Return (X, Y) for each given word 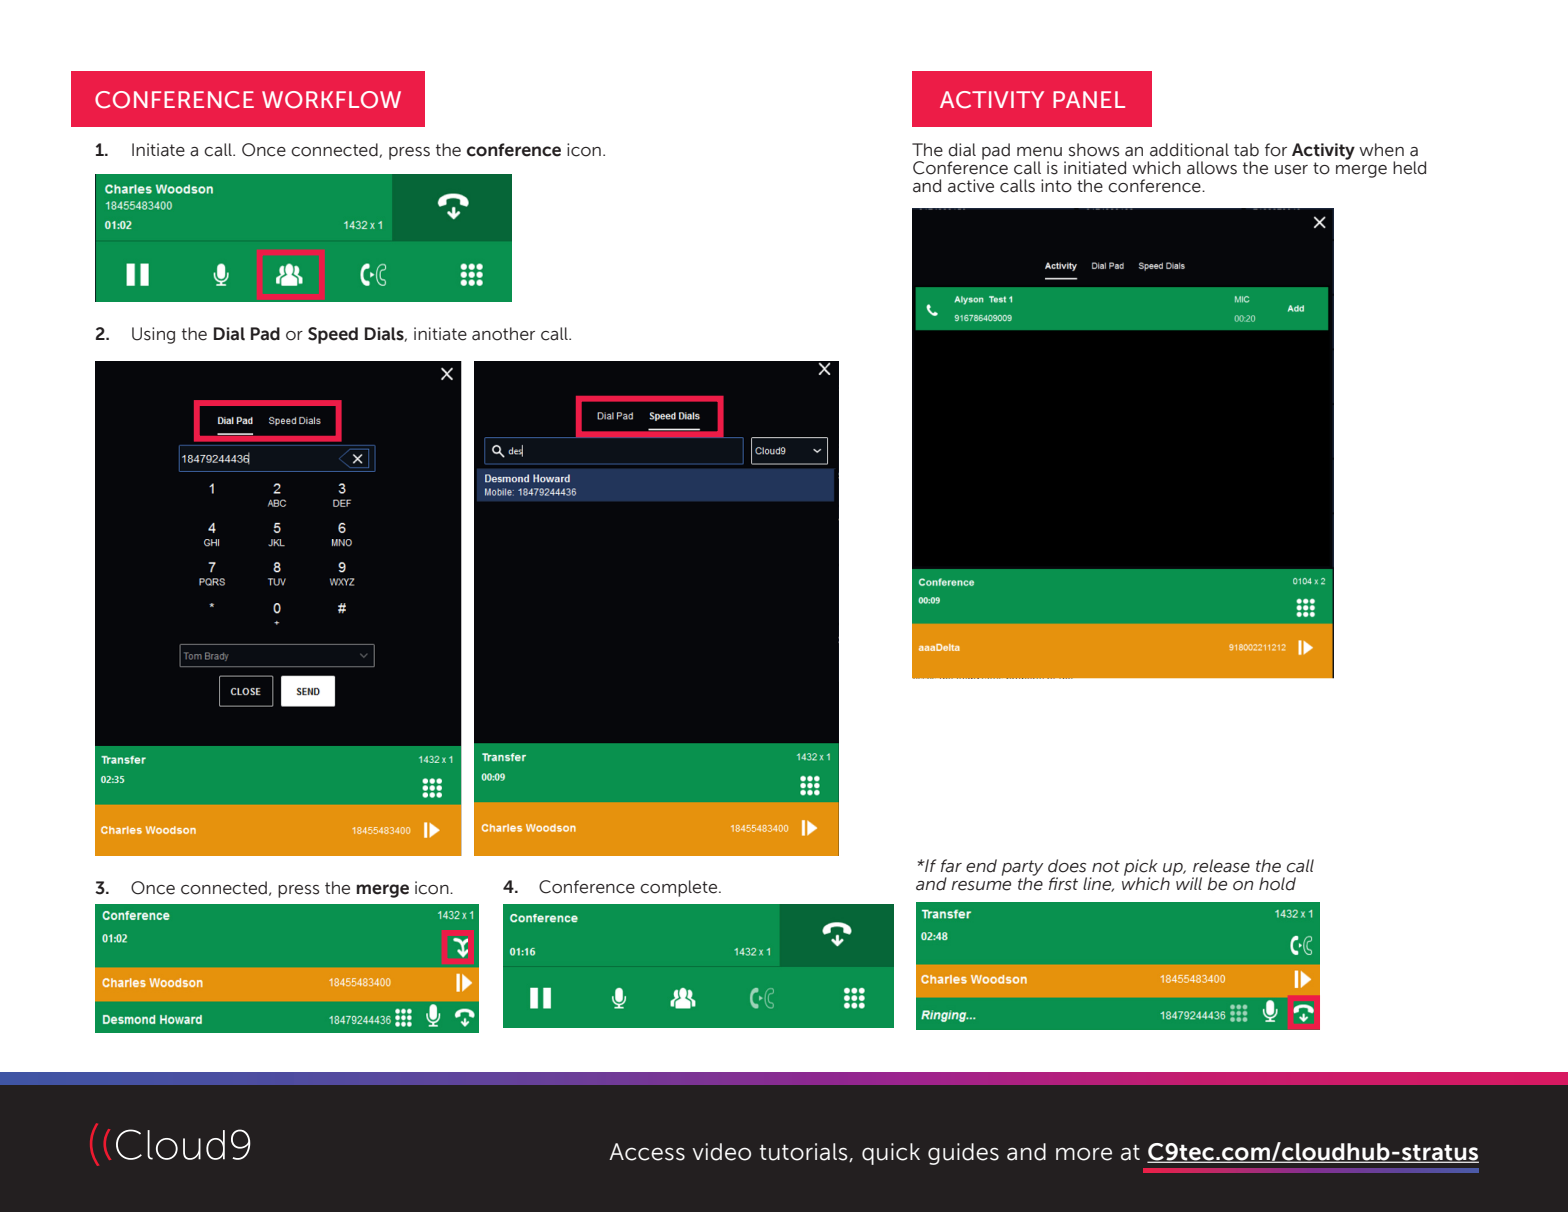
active (971, 186)
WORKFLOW (331, 100)
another (503, 334)
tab (1246, 150)
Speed (333, 335)
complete (680, 888)
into (1056, 186)
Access (647, 1152)
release (1221, 866)
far (951, 866)
